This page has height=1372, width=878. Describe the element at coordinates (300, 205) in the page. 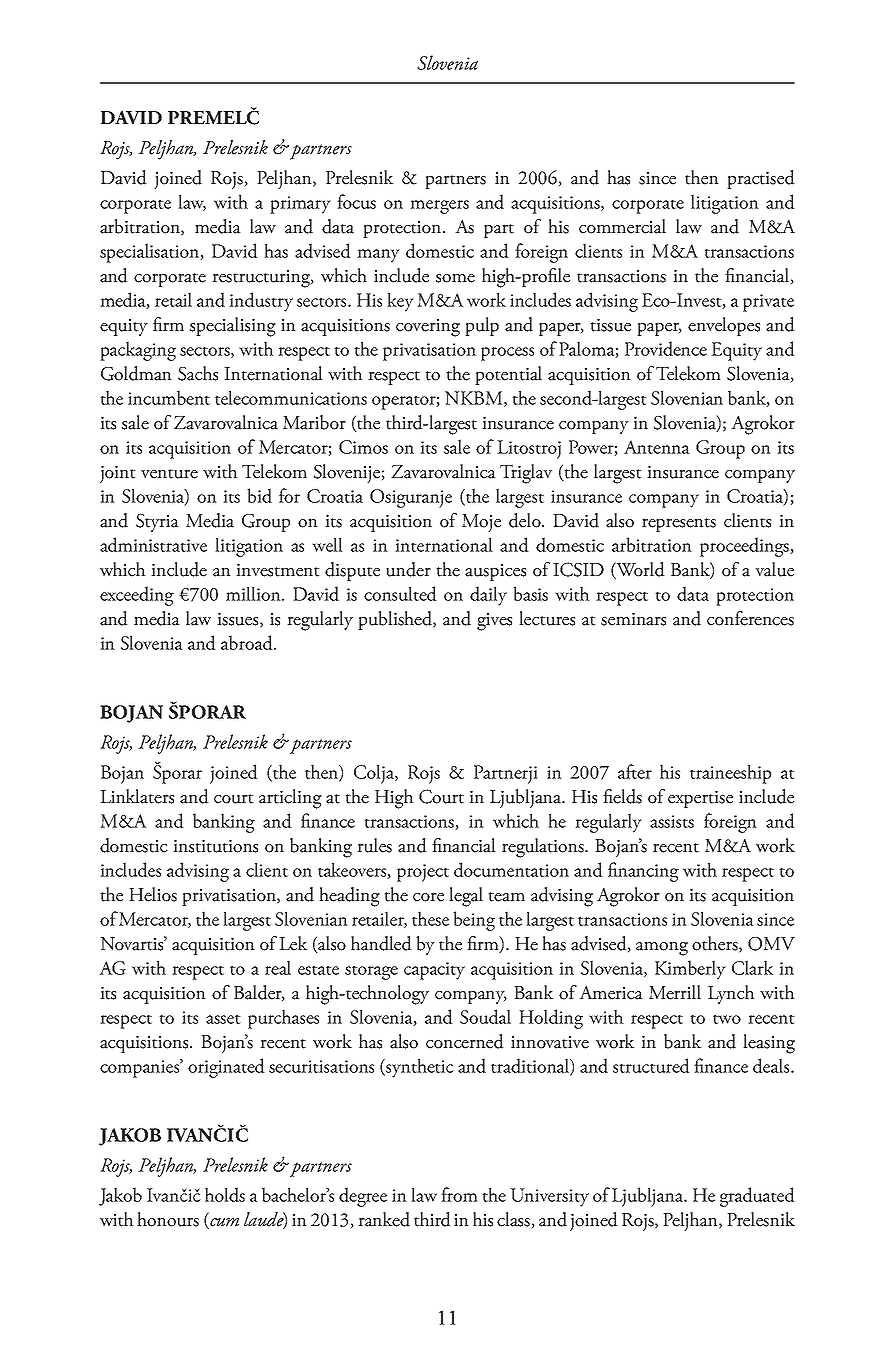

I see `primary` at that location.
